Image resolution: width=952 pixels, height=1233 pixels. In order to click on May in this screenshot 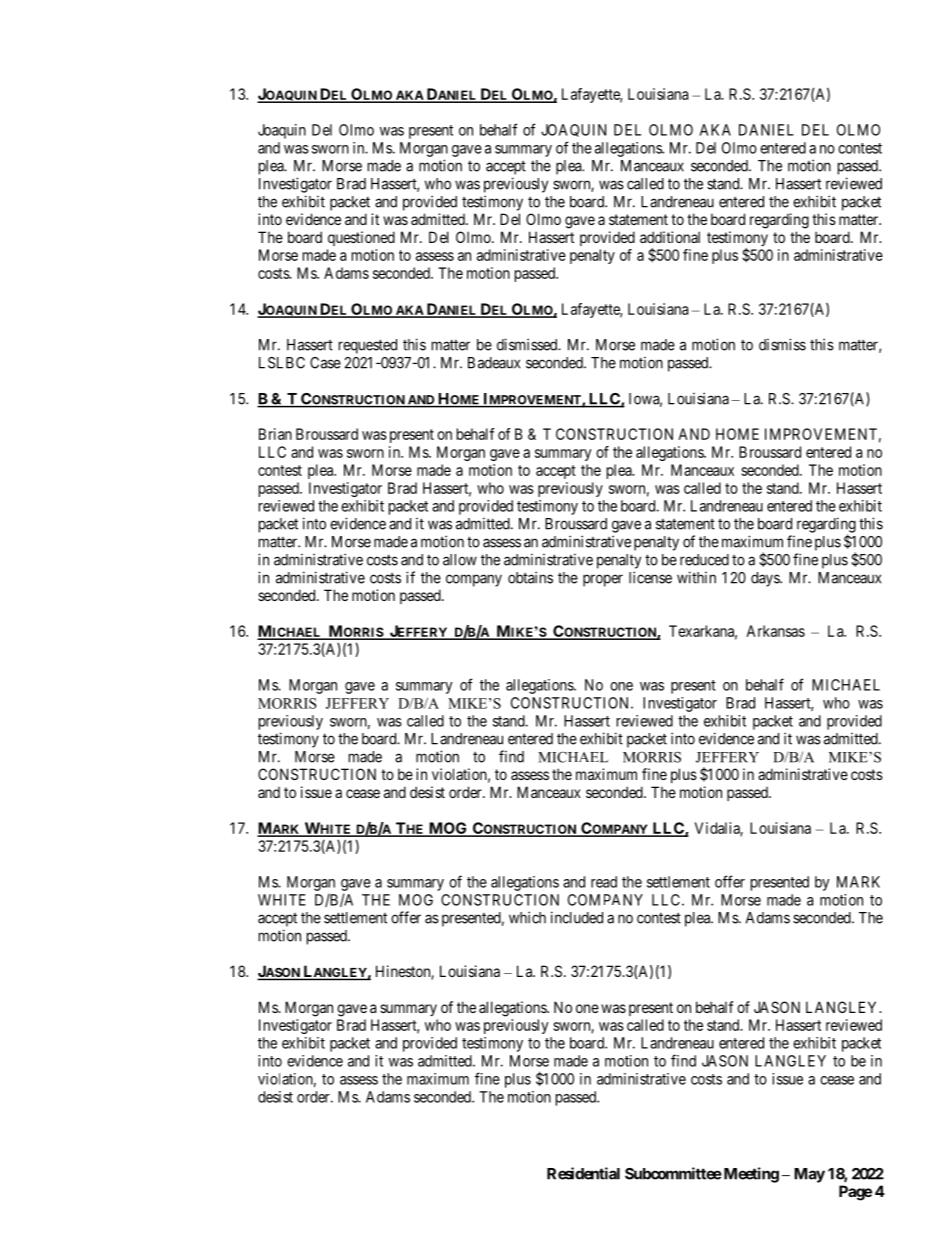, I will do `click(809, 1175)`.
